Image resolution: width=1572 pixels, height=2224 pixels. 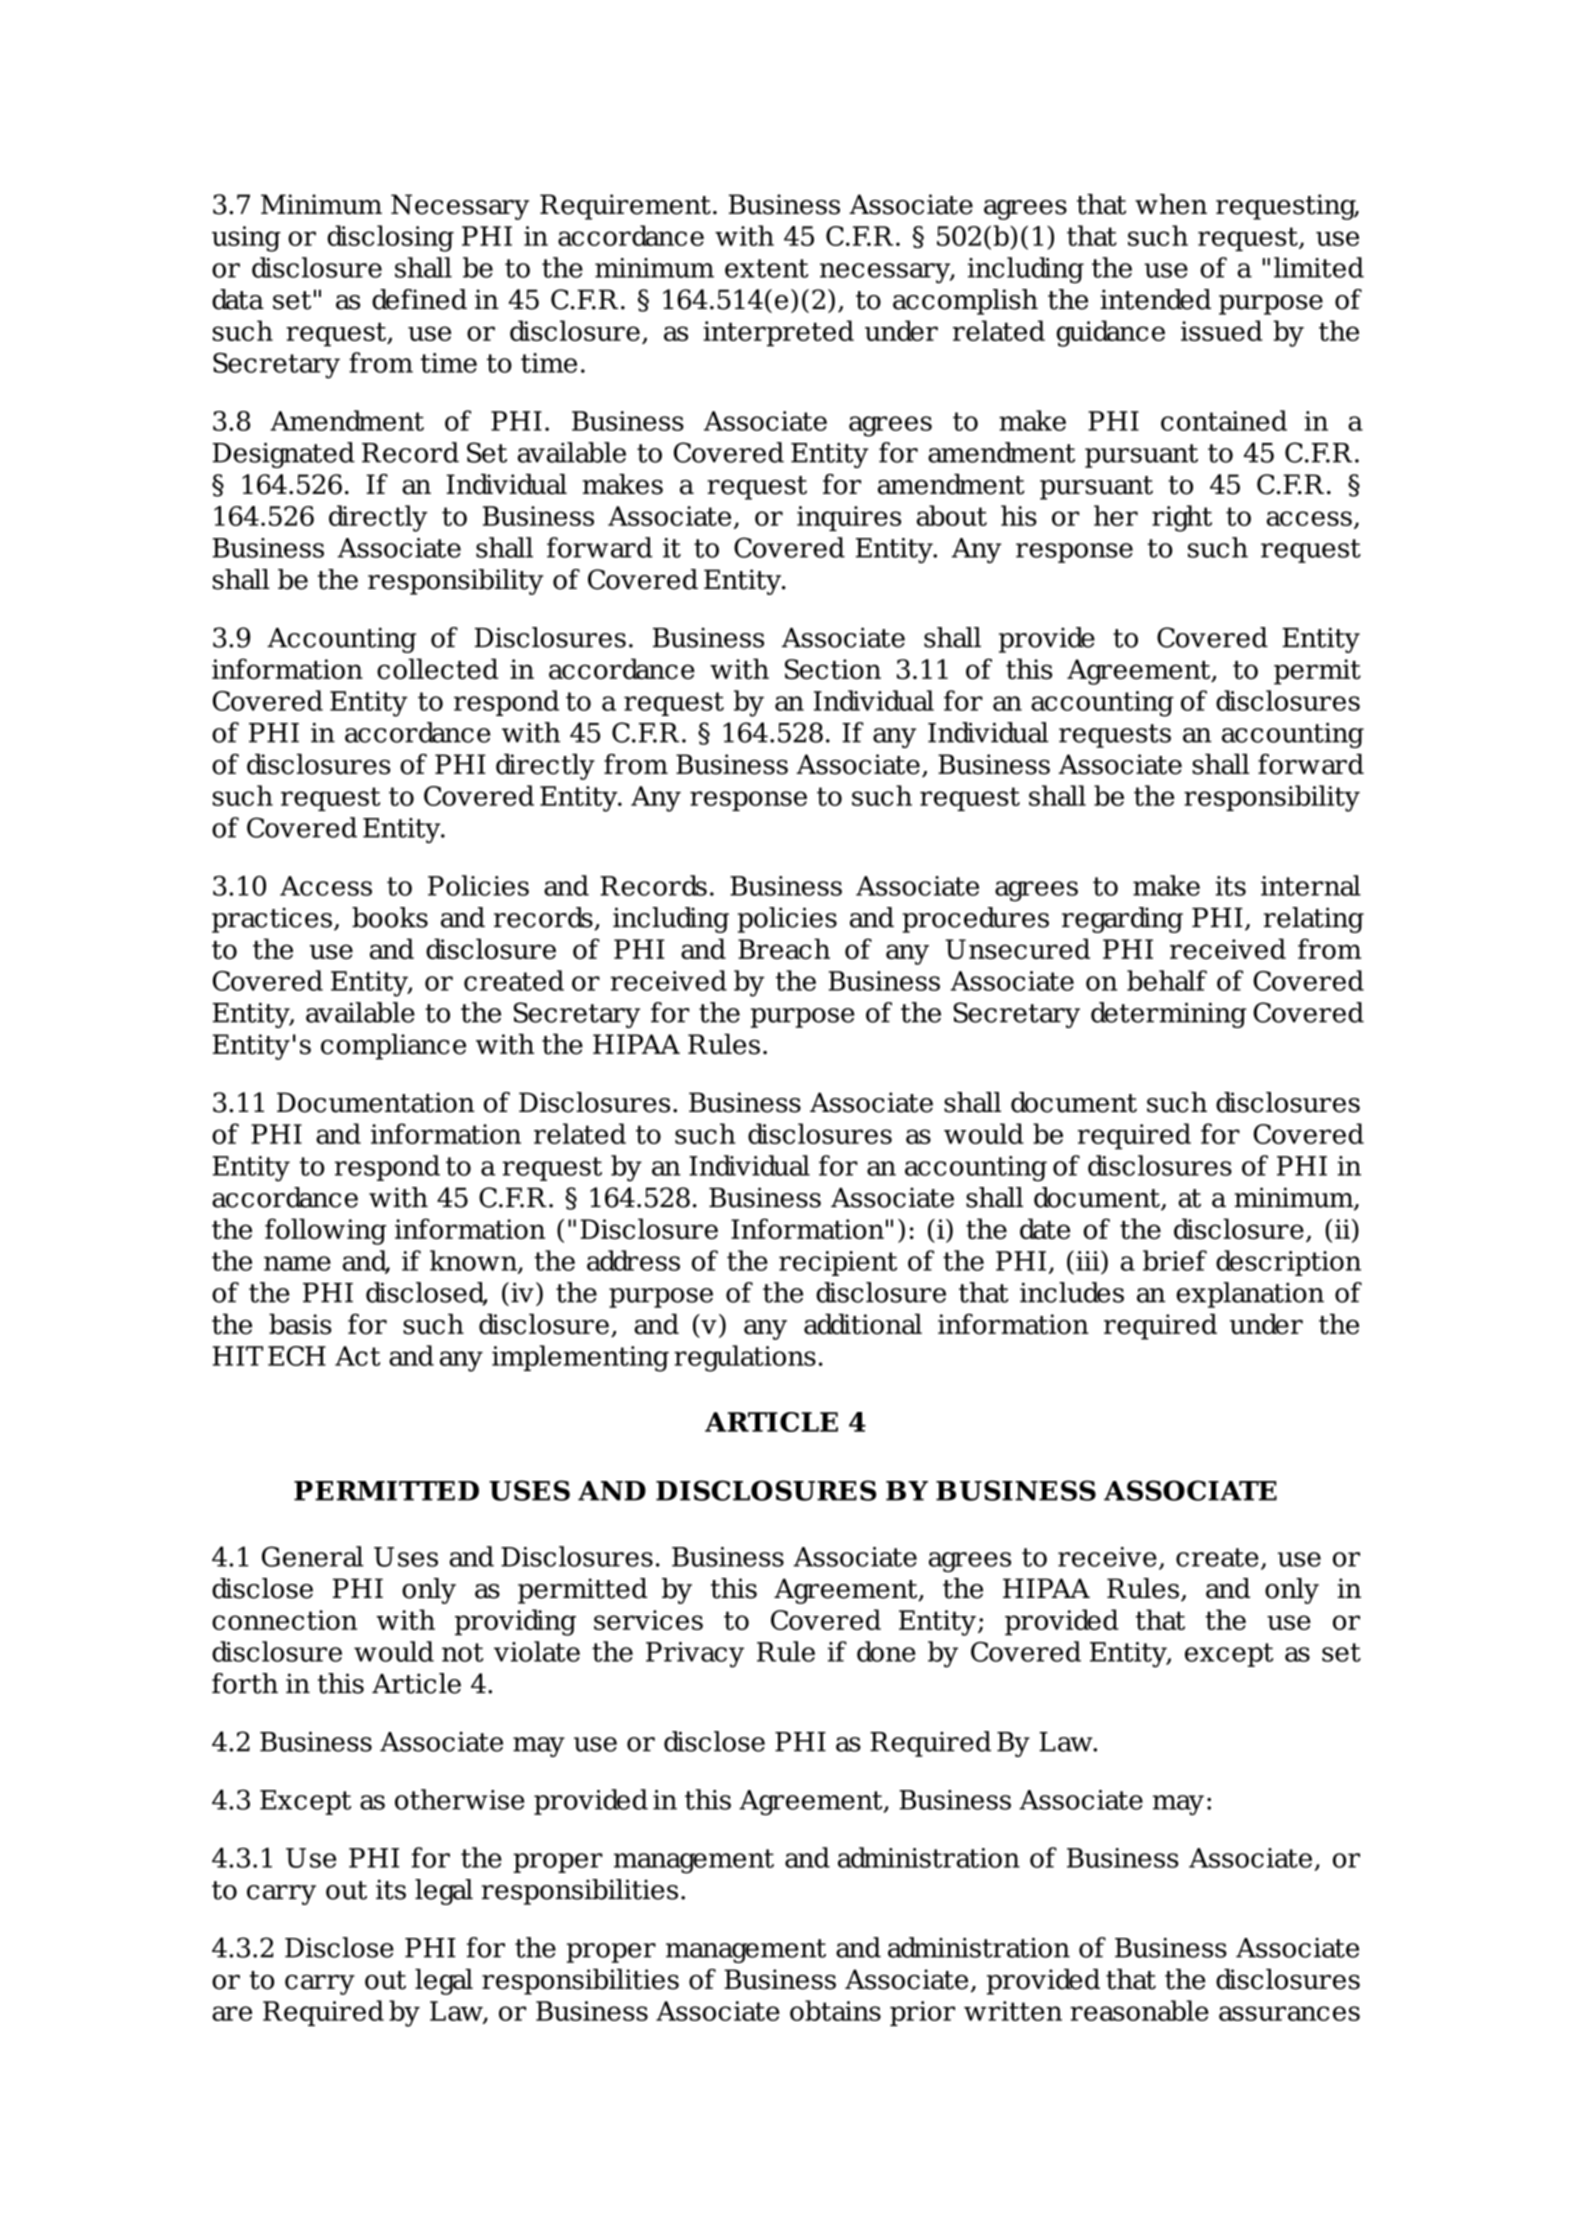 I want to click on intended, so click(x=1155, y=299).
